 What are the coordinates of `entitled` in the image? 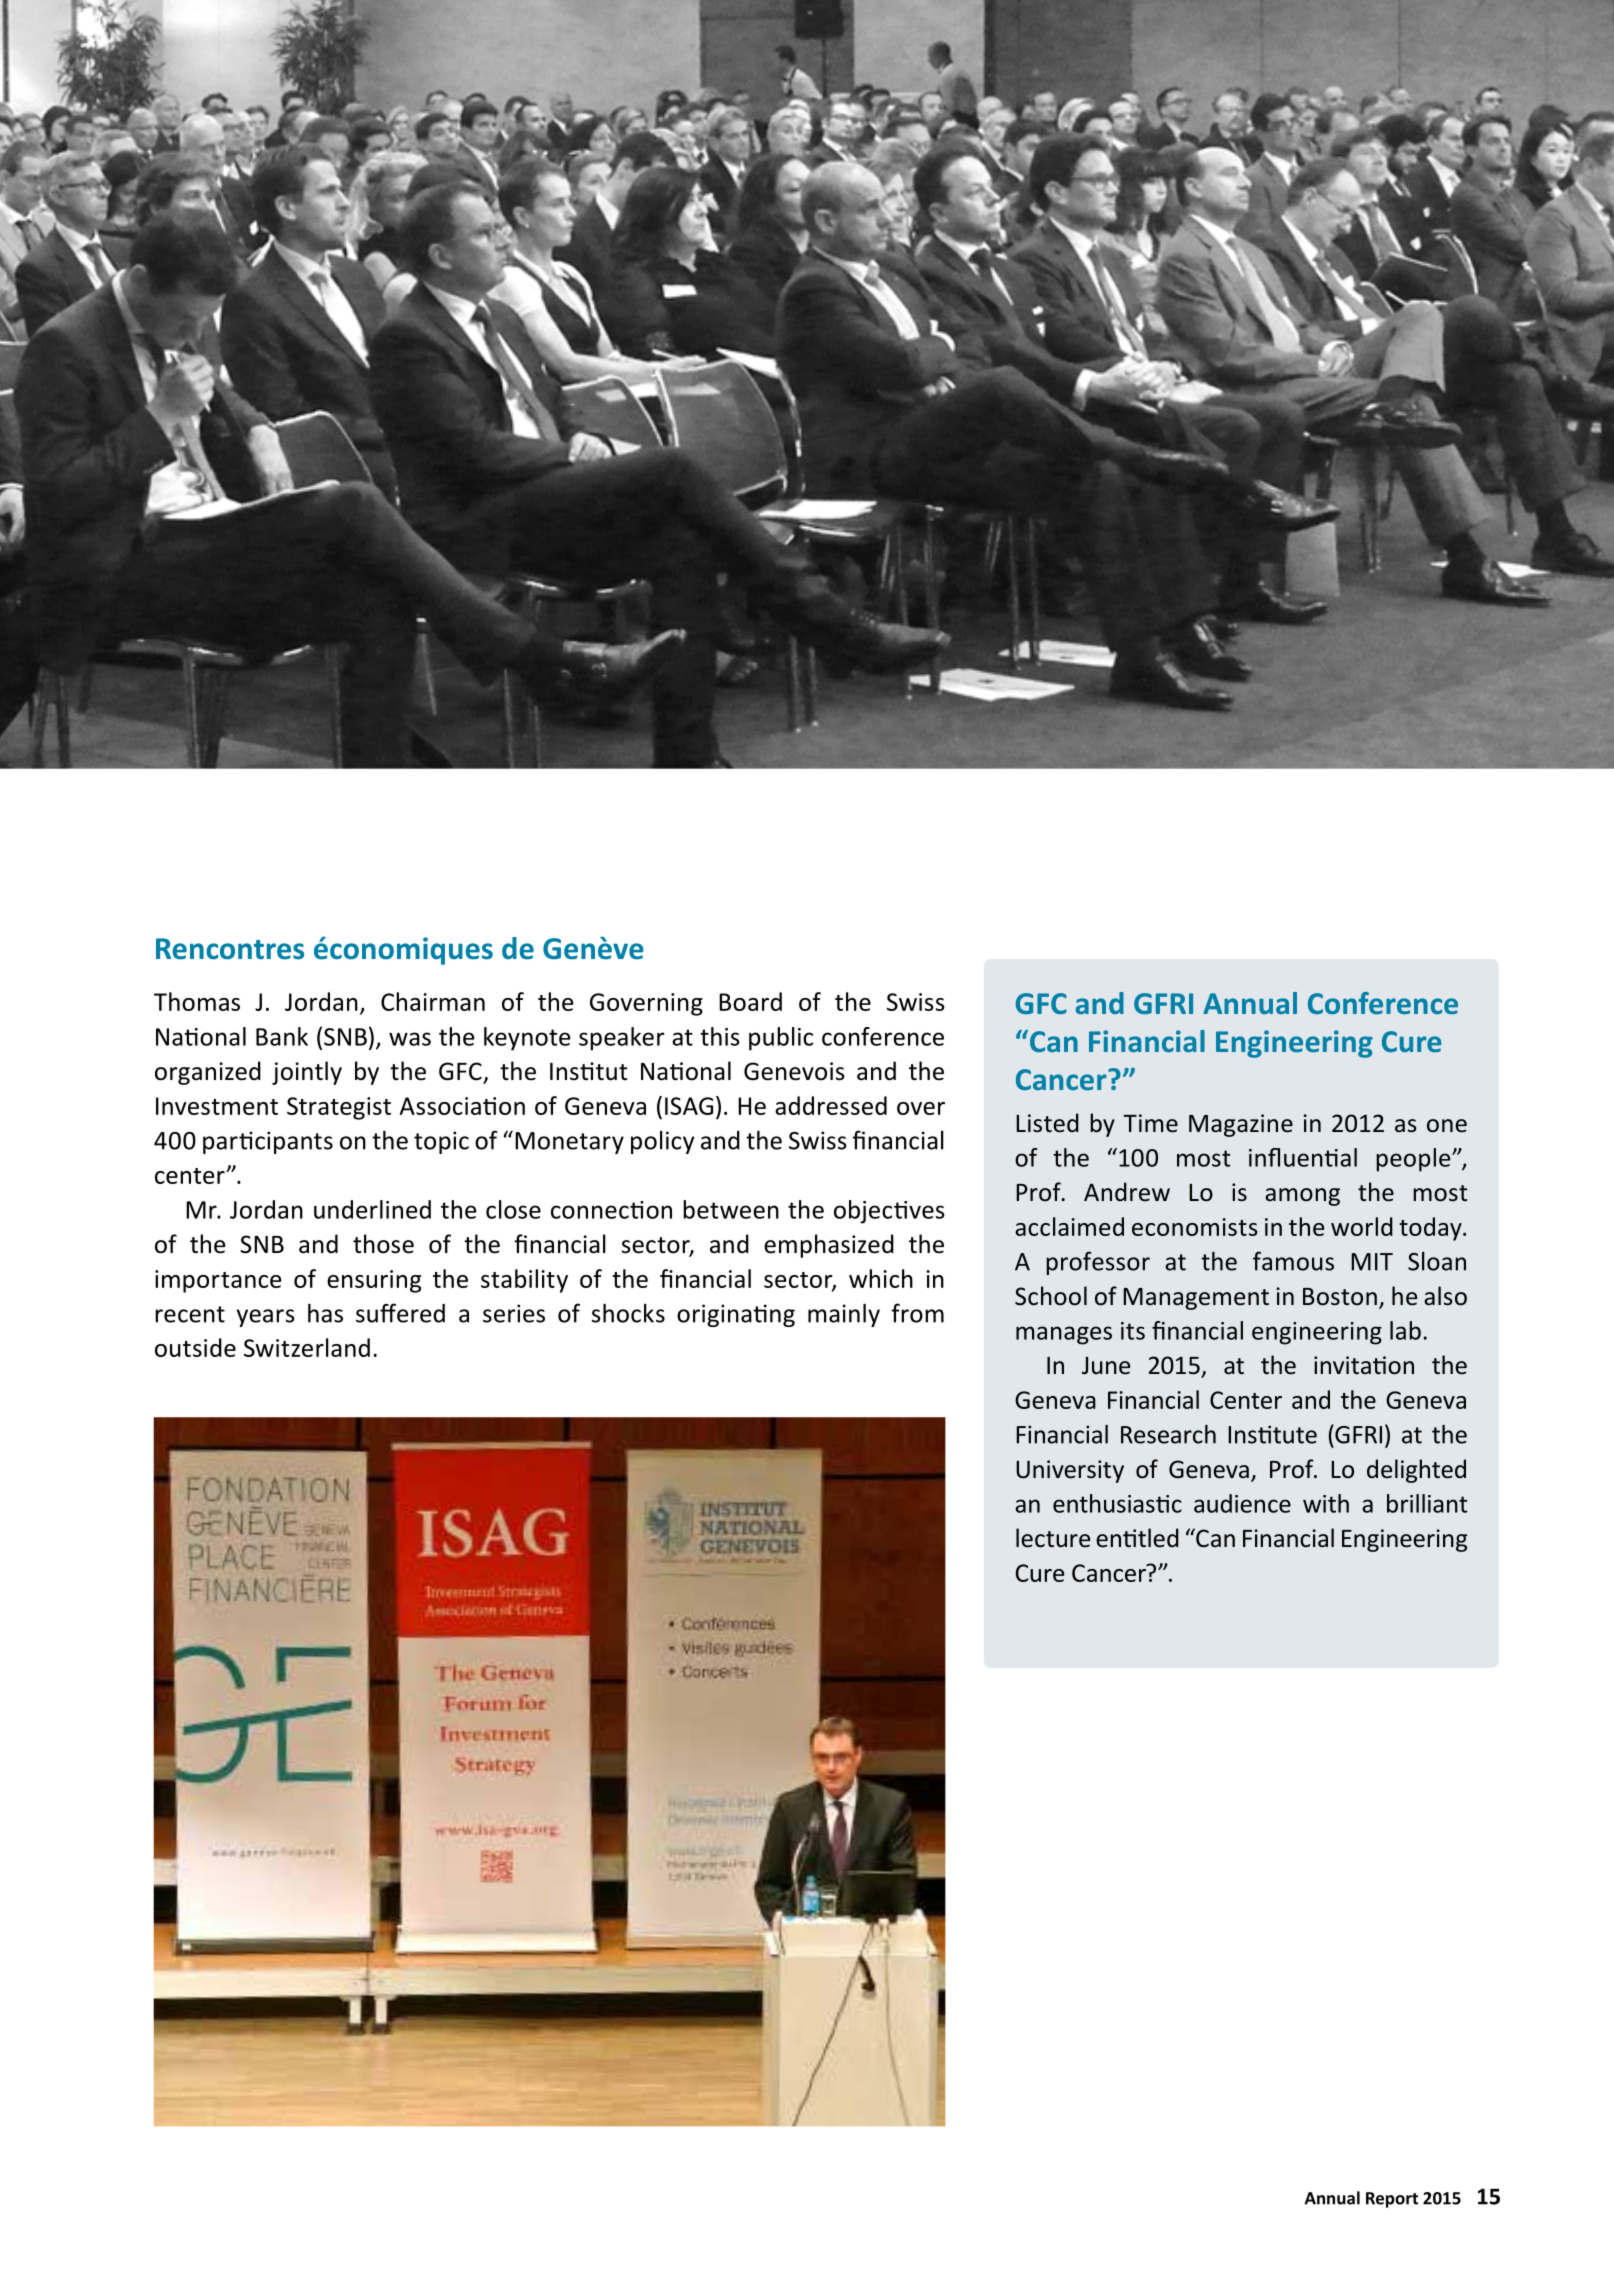 It's located at (1137, 1538).
